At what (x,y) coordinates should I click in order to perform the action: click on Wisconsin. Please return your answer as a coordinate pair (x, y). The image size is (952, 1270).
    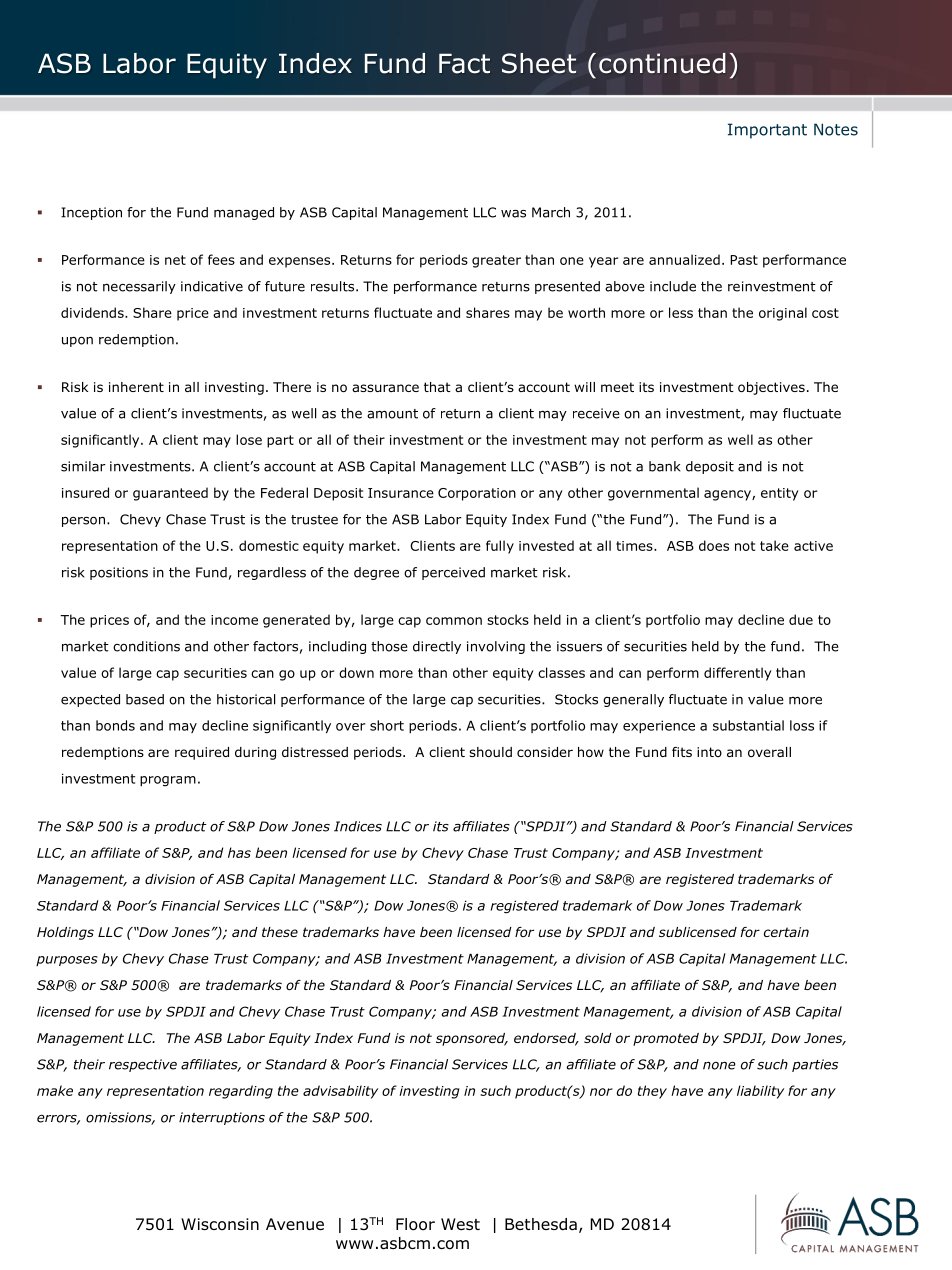
    Looking at the image, I should click on (220, 1224).
